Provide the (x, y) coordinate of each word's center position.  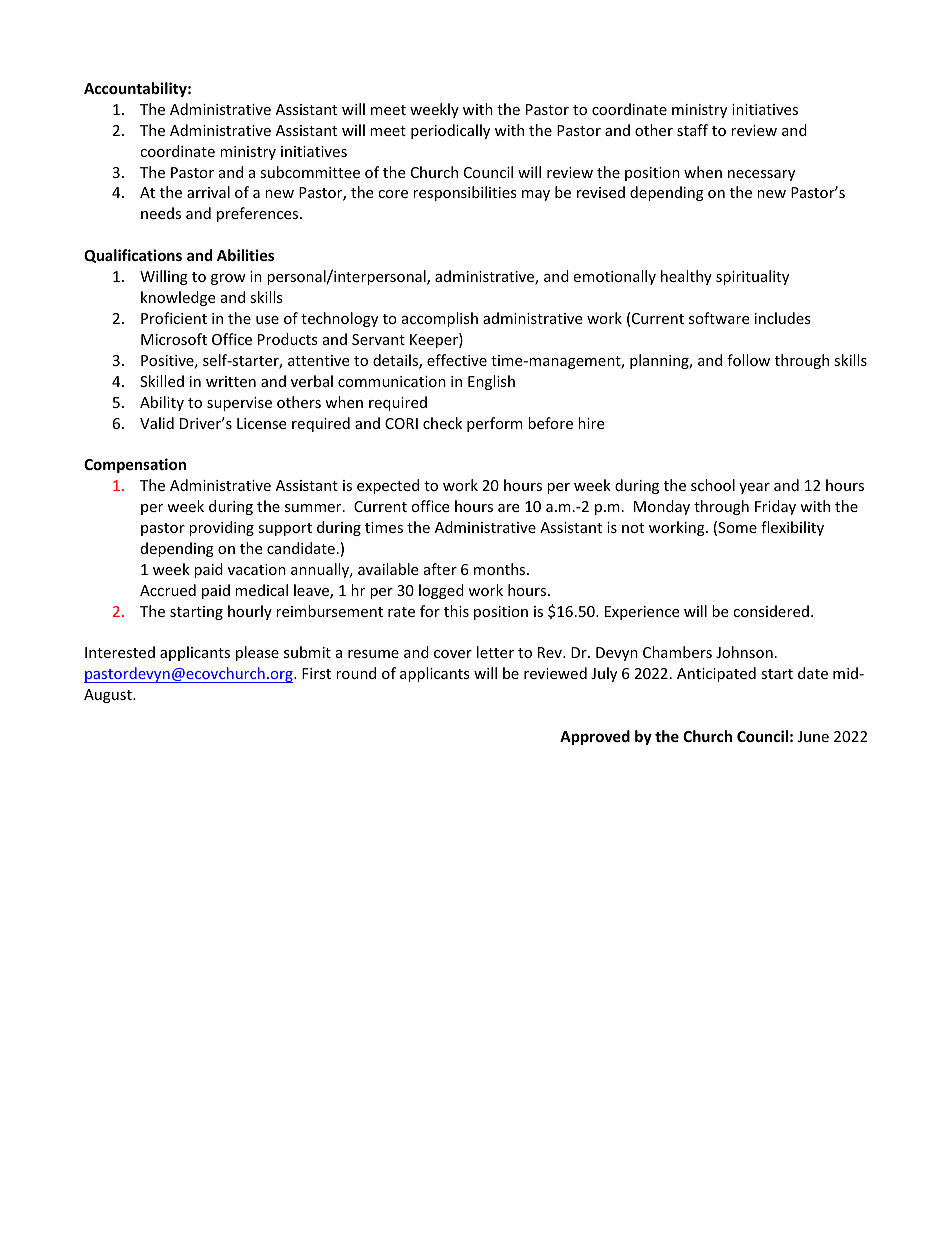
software (719, 318)
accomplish (440, 319)
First (316, 673)
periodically (450, 131)
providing (221, 528)
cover (453, 654)
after (440, 569)
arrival (208, 192)
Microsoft (174, 339)
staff (692, 130)
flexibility (792, 528)
